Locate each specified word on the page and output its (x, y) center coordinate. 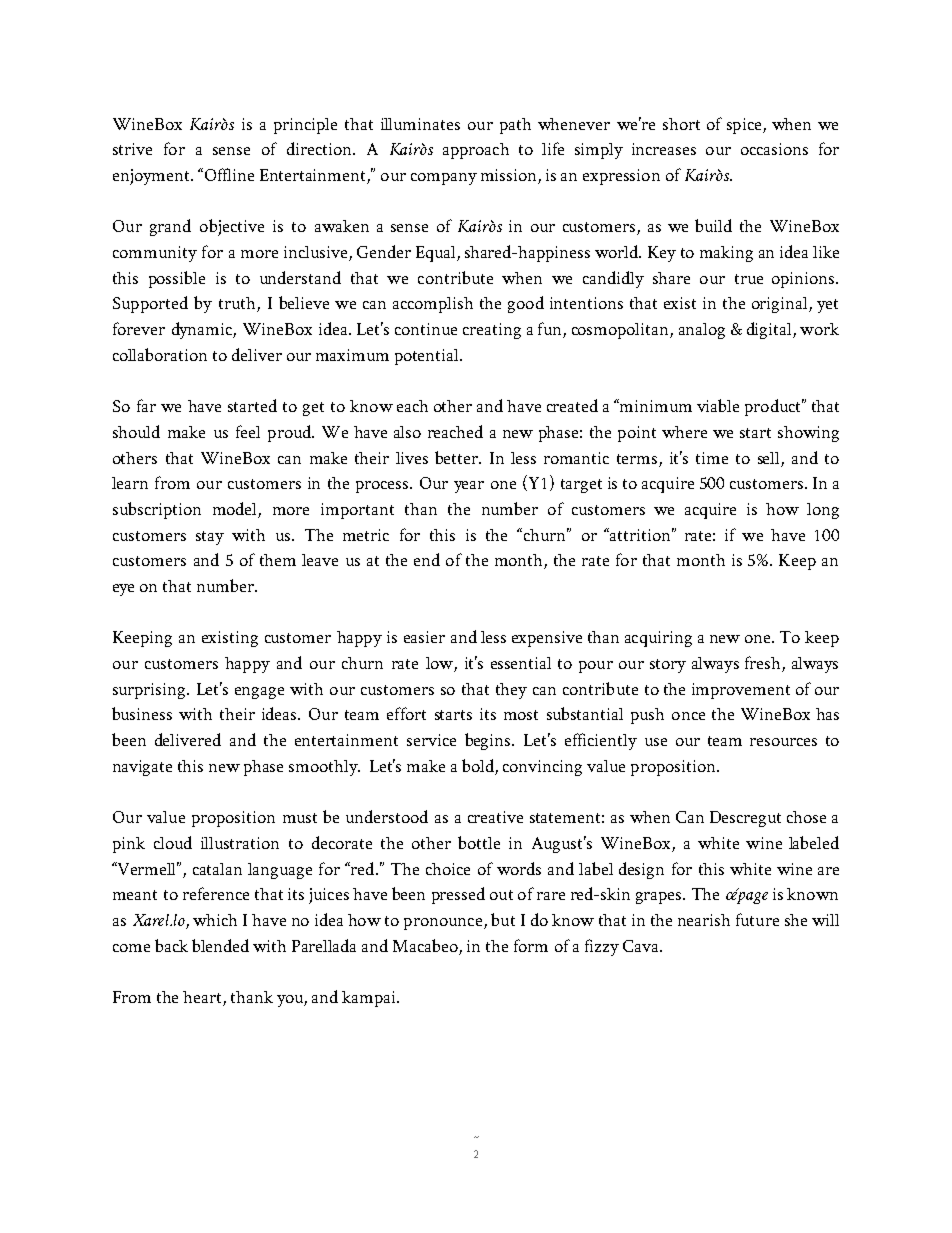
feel (248, 431)
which (215, 920)
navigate (142, 768)
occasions (774, 149)
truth (238, 304)
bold (478, 765)
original (781, 305)
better (458, 457)
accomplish (433, 305)
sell (768, 458)
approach (476, 151)
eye (123, 590)
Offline (228, 174)
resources (783, 742)
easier (424, 637)
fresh (764, 664)
